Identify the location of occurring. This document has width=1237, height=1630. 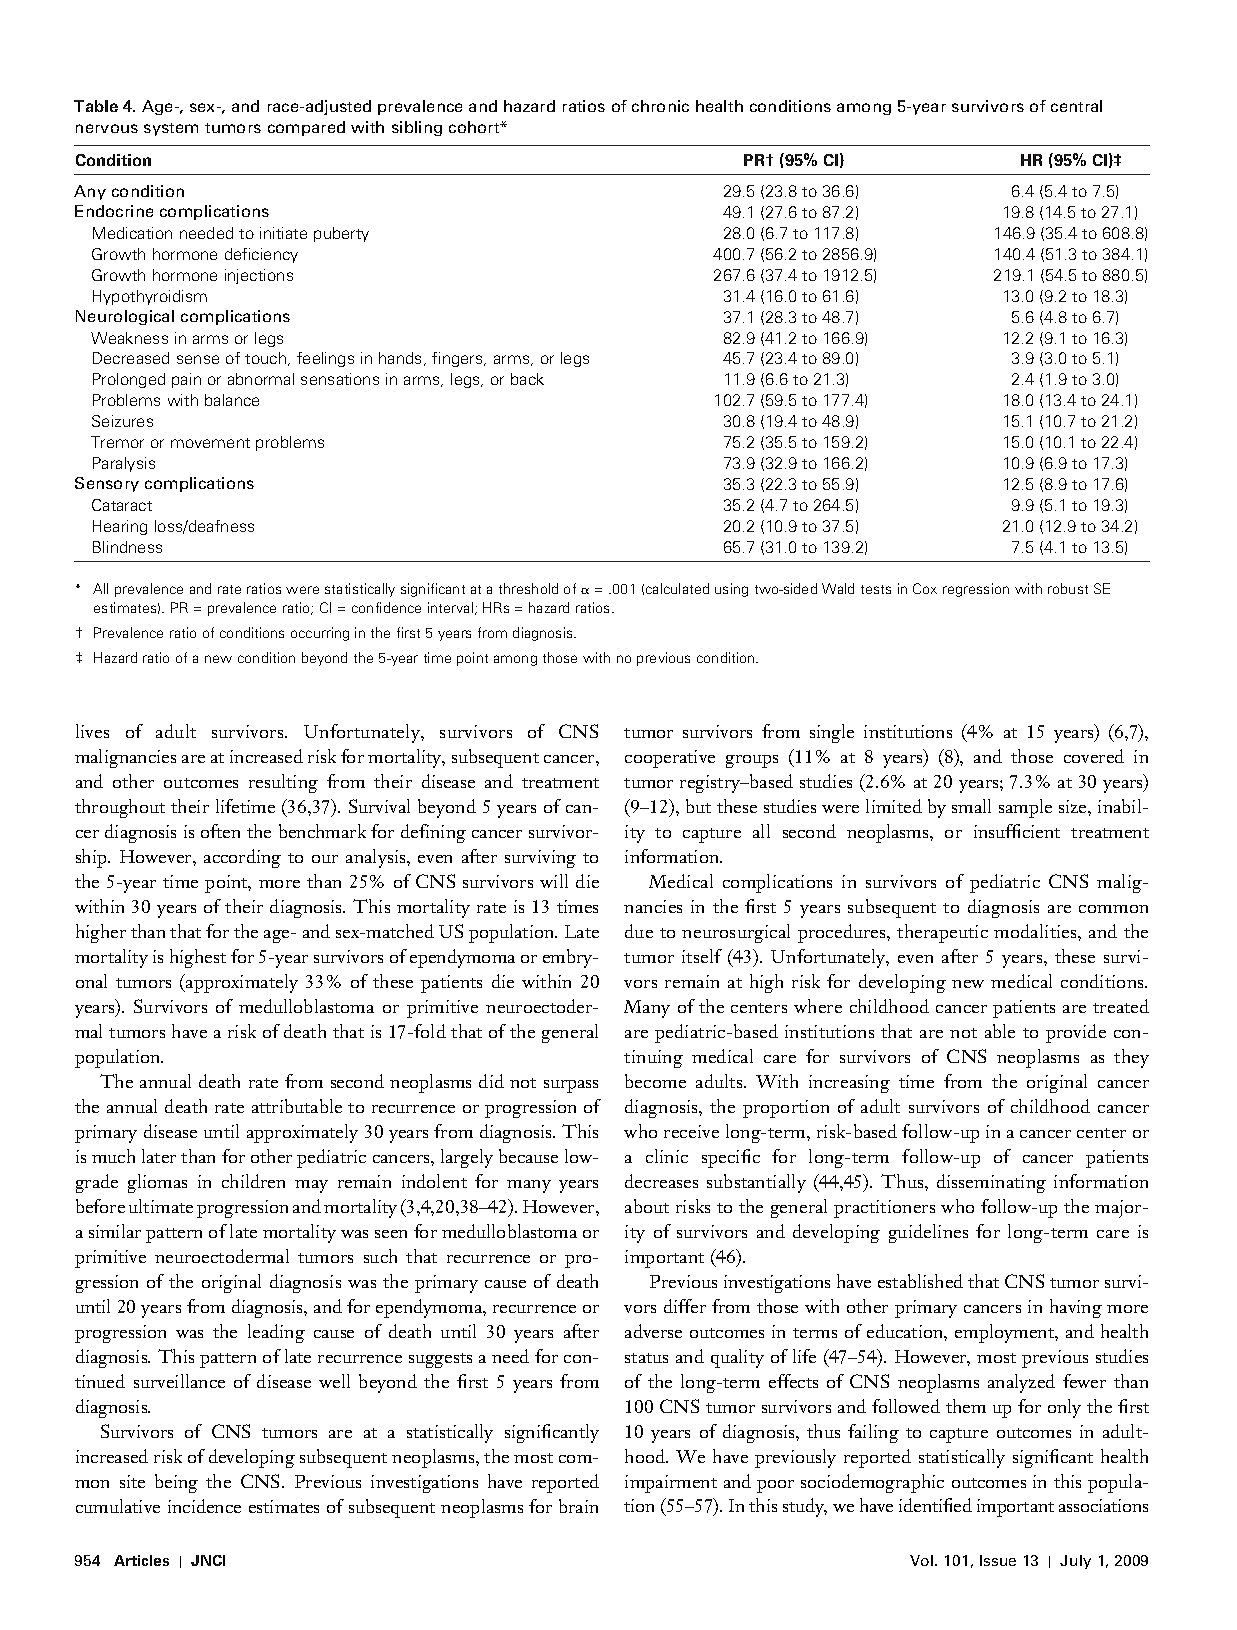
(320, 634).
